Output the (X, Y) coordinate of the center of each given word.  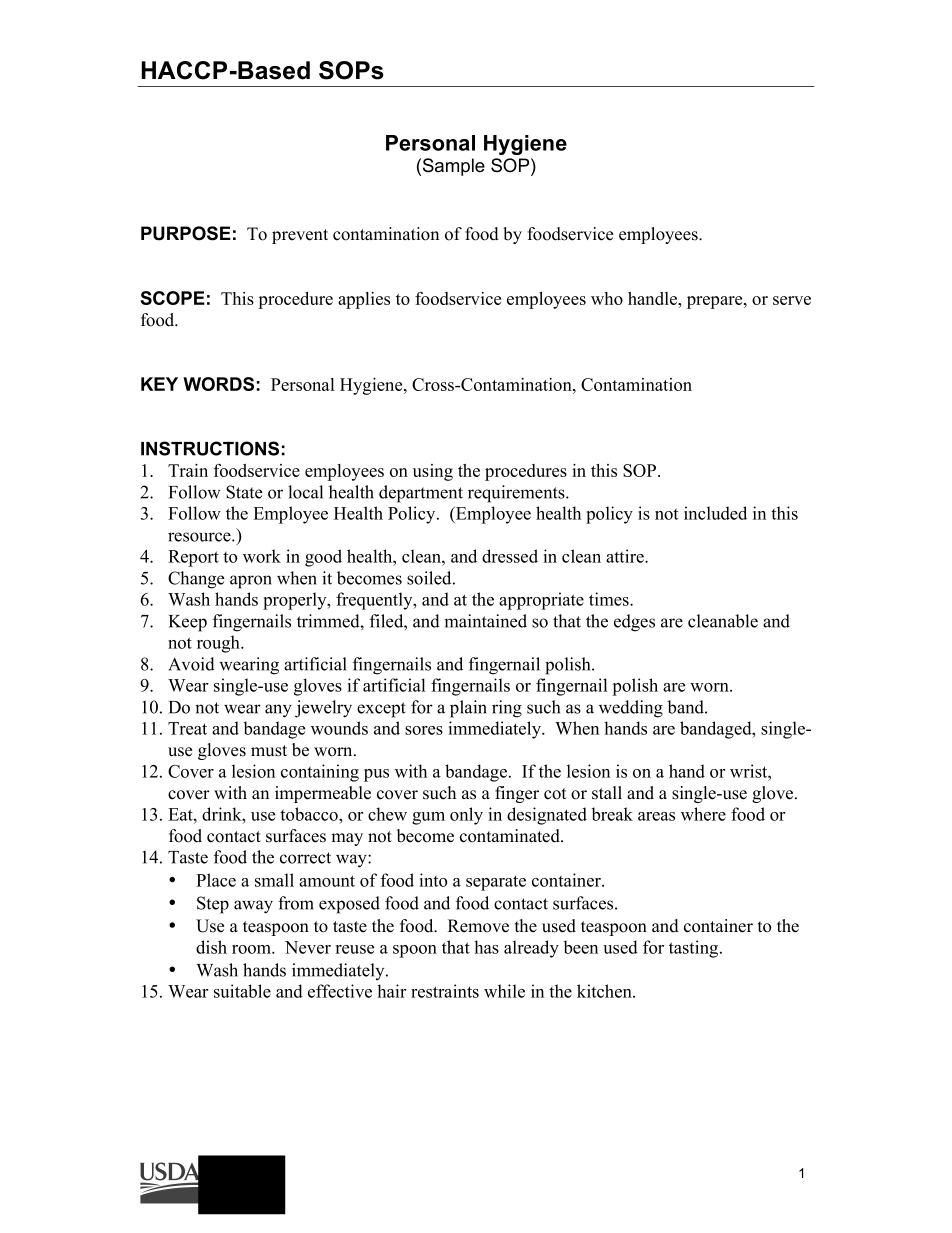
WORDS (218, 384)
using (433, 472)
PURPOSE (186, 233)
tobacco (310, 814)
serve (792, 300)
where (703, 814)
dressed (510, 556)
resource (200, 537)
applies (364, 300)
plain (468, 709)
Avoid (191, 664)
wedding (631, 709)
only (466, 816)
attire (626, 556)
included (715, 513)
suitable (242, 991)
